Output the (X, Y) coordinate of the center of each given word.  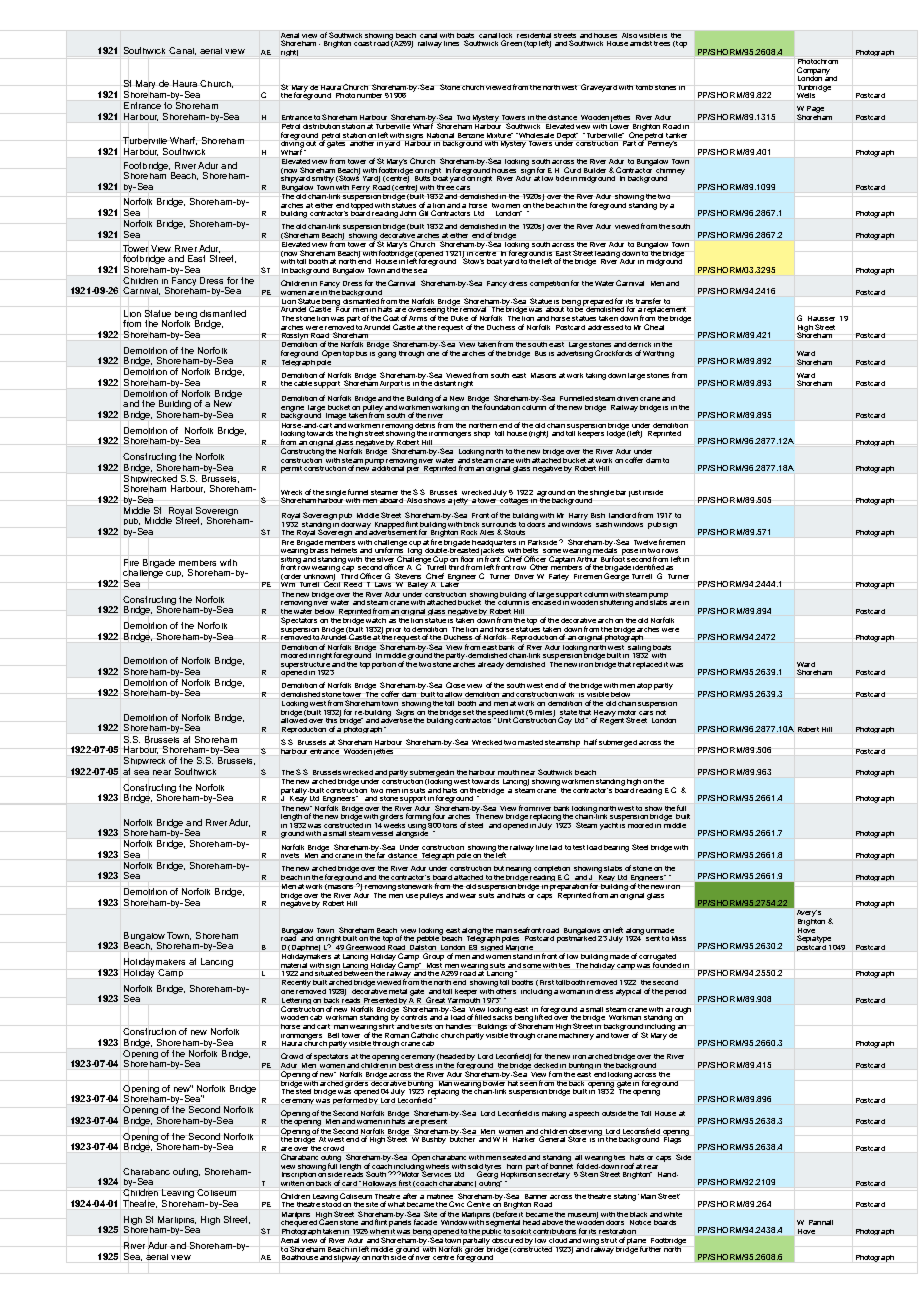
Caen (328, 1221)
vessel (382, 833)
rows (670, 551)
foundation (501, 406)
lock (505, 35)
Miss (679, 938)
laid (556, 847)
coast (363, 43)
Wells (806, 95)
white (673, 1214)
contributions (554, 1231)
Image (336, 416)
